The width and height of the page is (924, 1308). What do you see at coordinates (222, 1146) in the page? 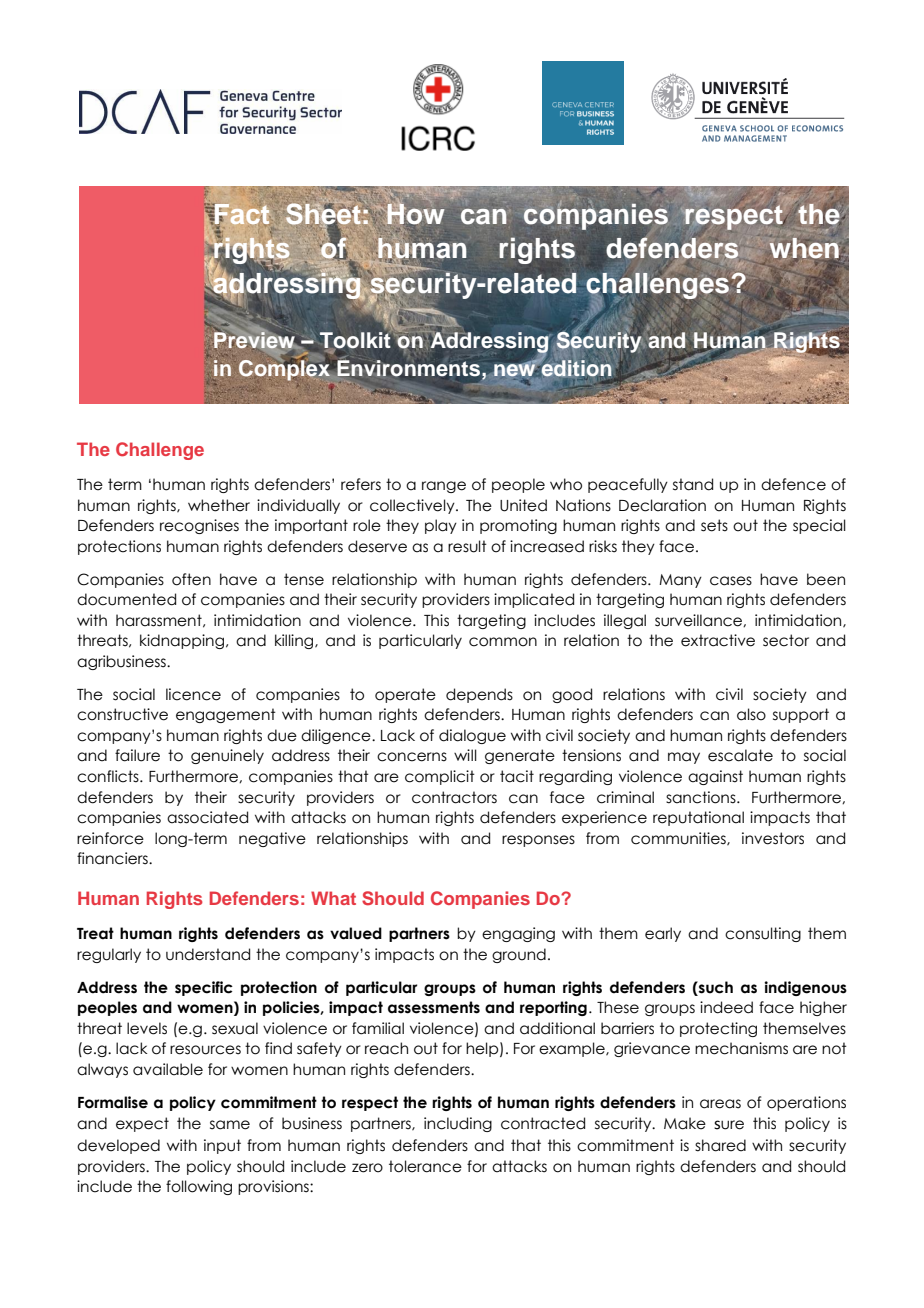
I see `input` at bounding box center [222, 1146].
